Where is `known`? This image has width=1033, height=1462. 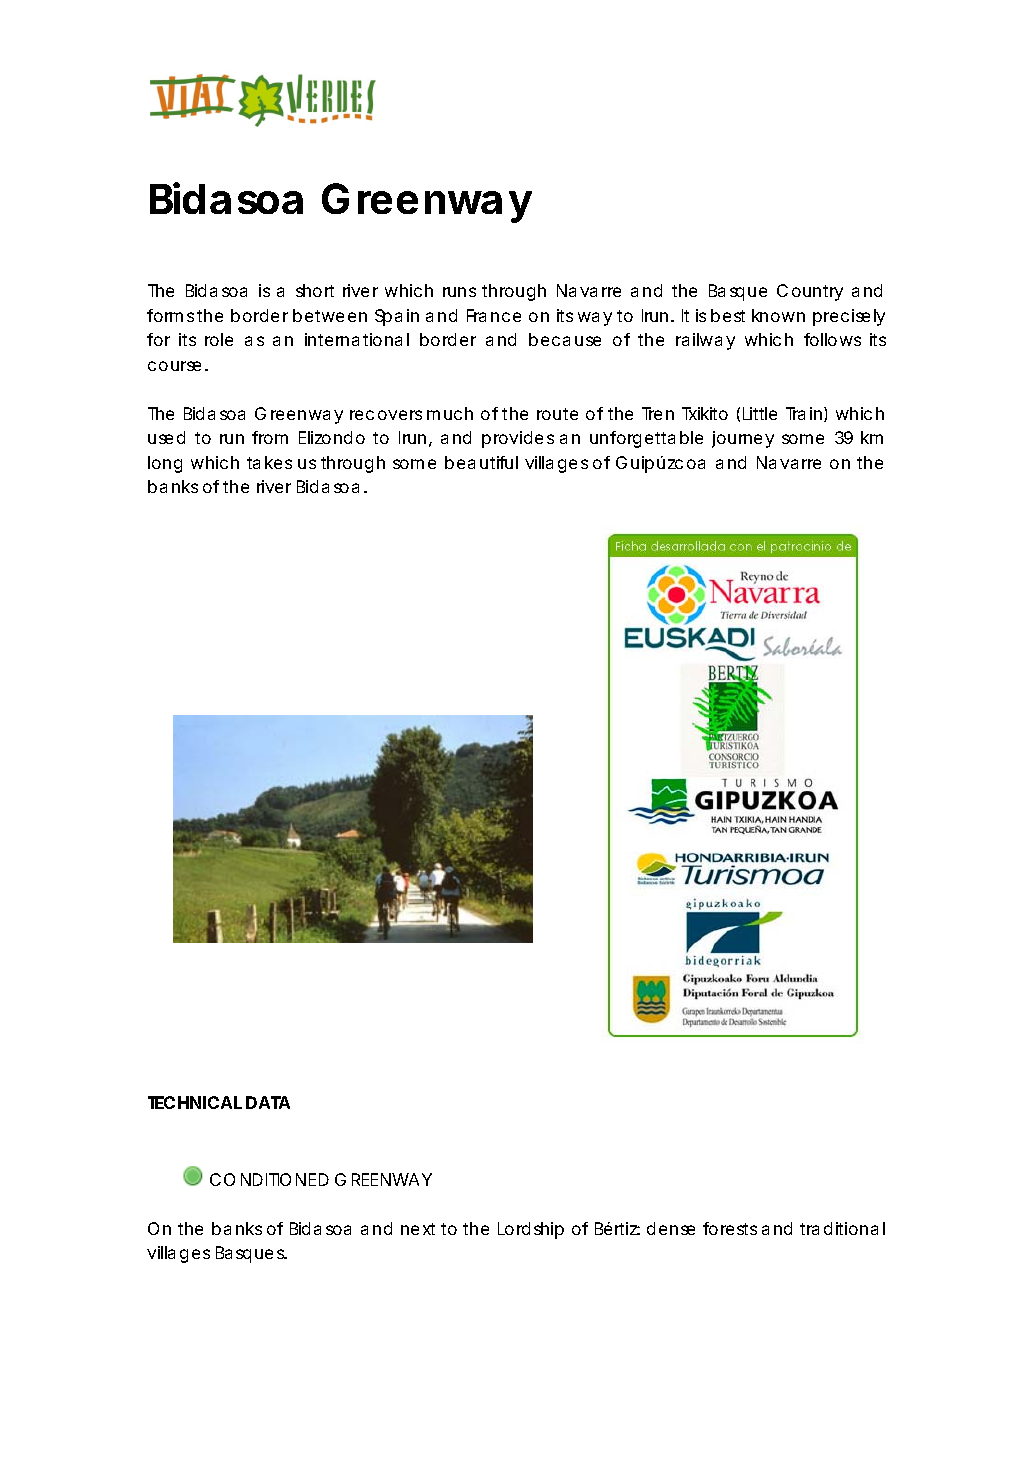 known is located at coordinates (778, 315).
